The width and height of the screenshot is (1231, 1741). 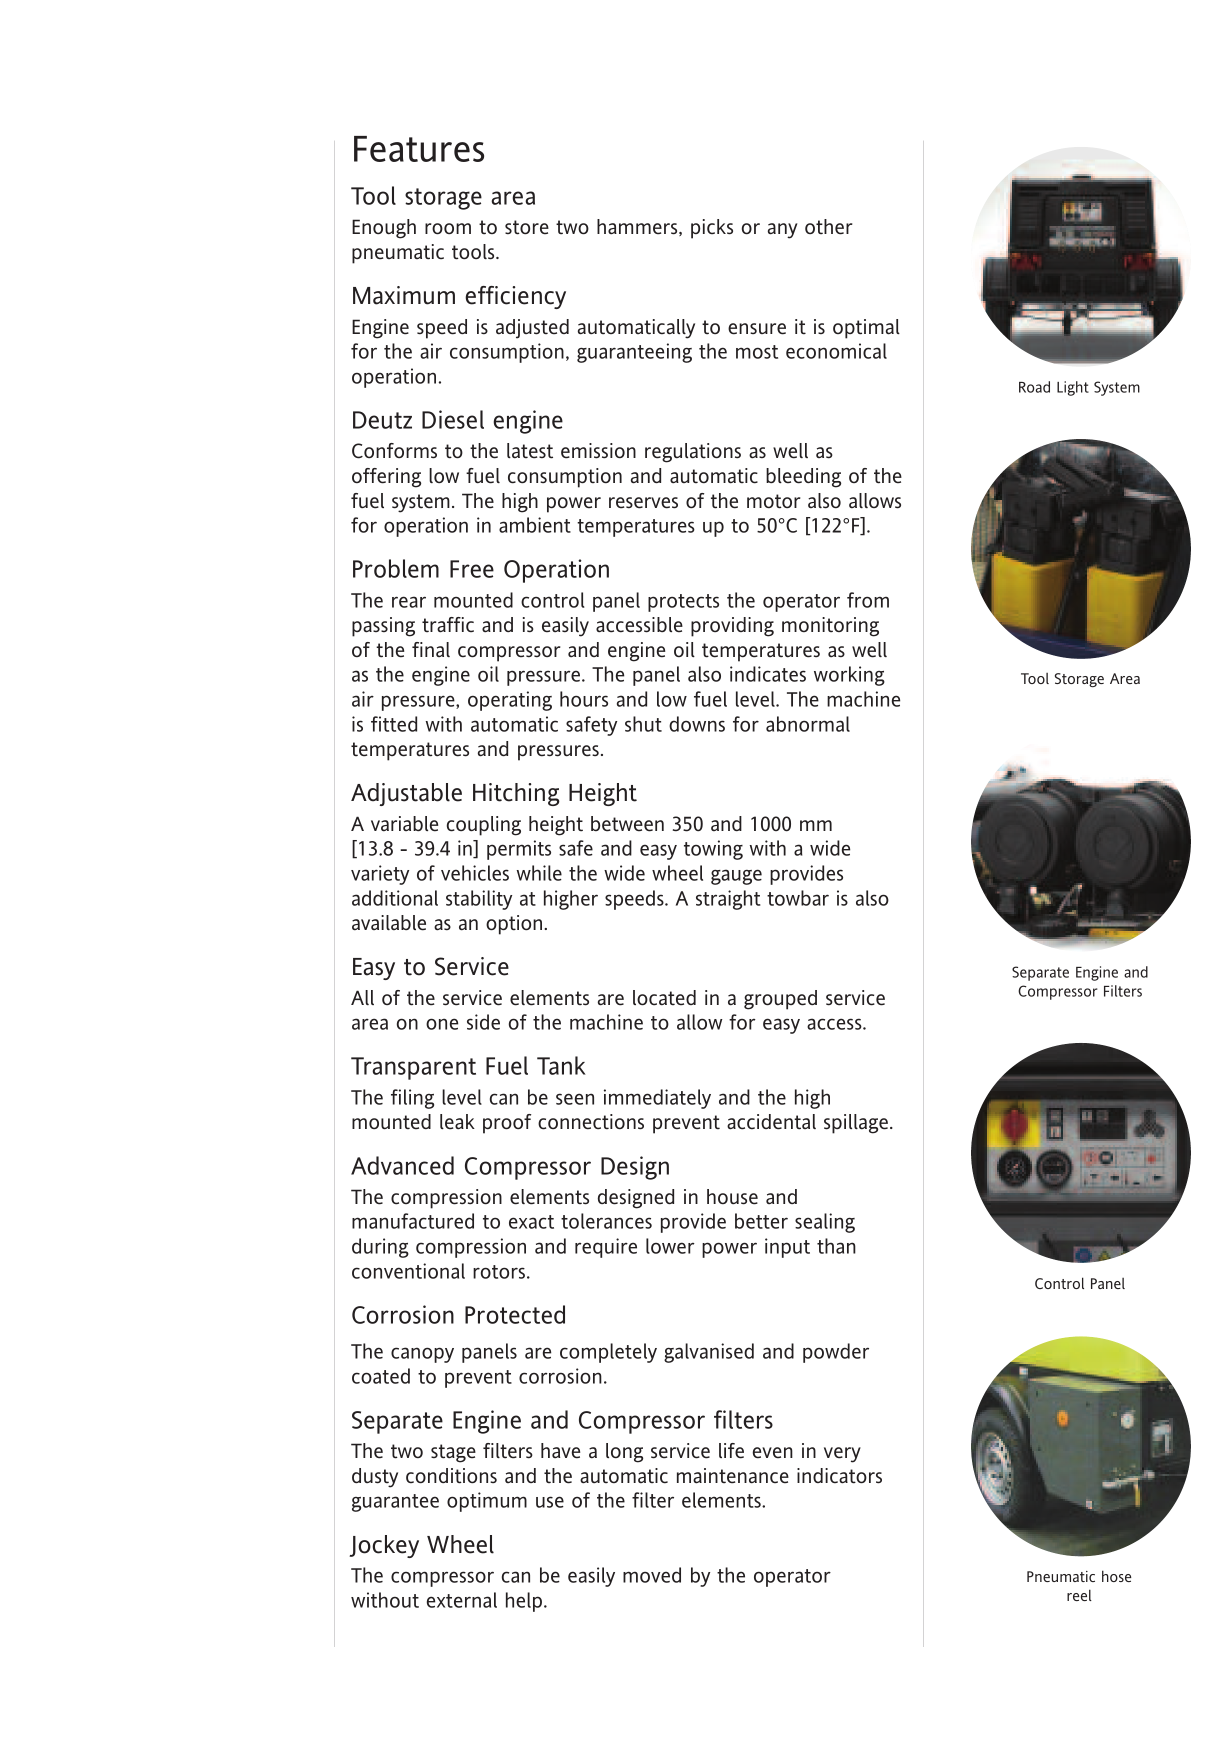 I want to click on Road, so click(x=1034, y=387).
